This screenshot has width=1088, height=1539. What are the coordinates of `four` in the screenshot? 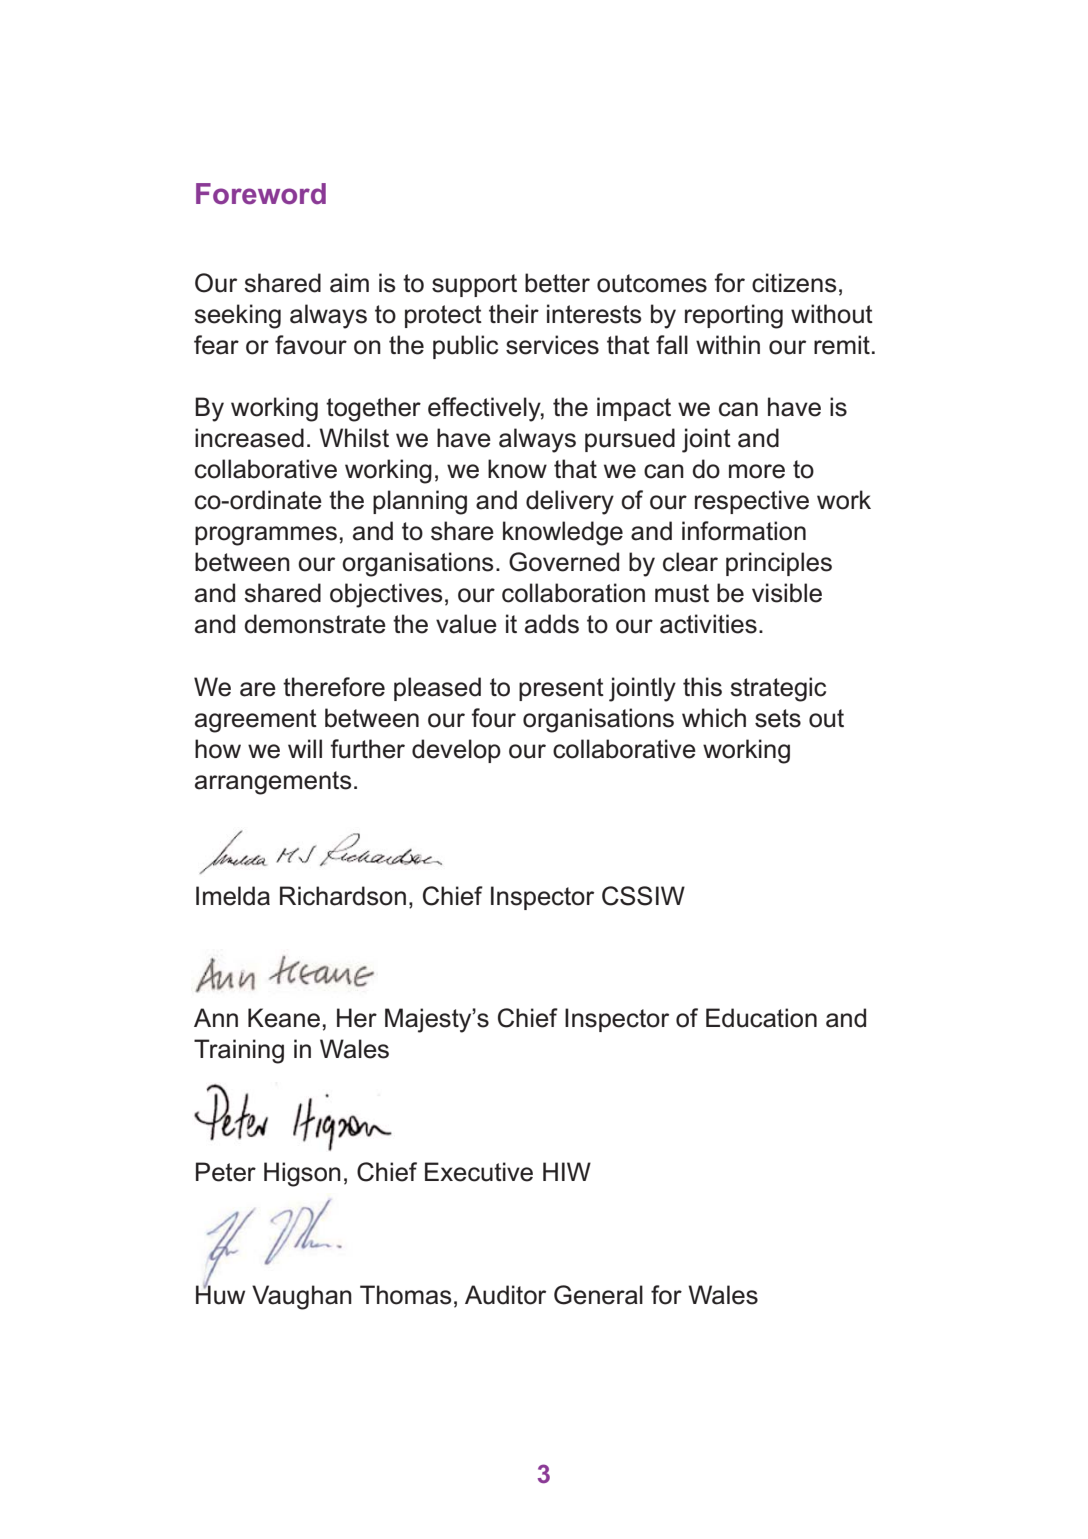 It's located at (493, 718).
